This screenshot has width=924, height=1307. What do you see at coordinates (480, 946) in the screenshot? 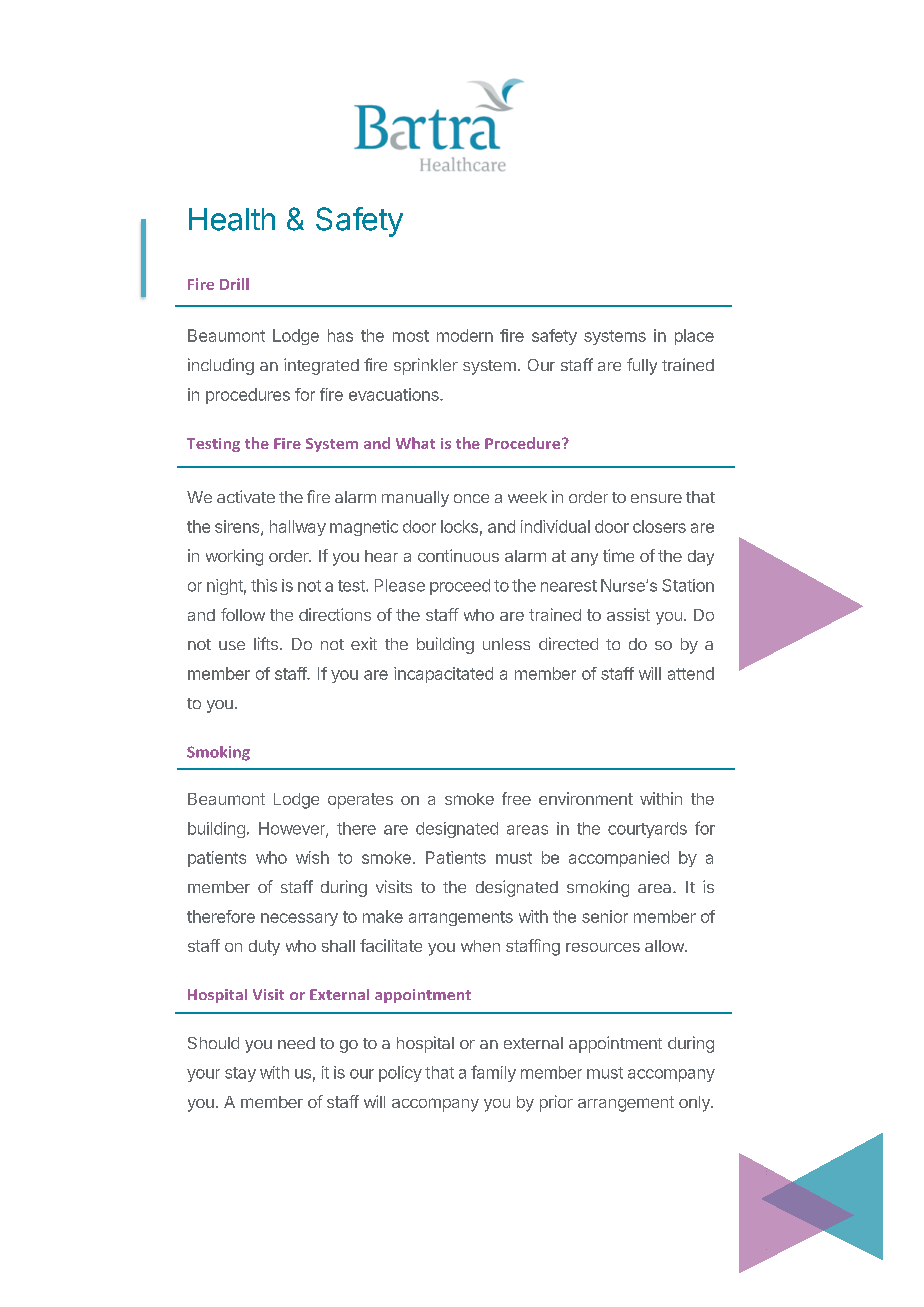
I see `when` at bounding box center [480, 946].
